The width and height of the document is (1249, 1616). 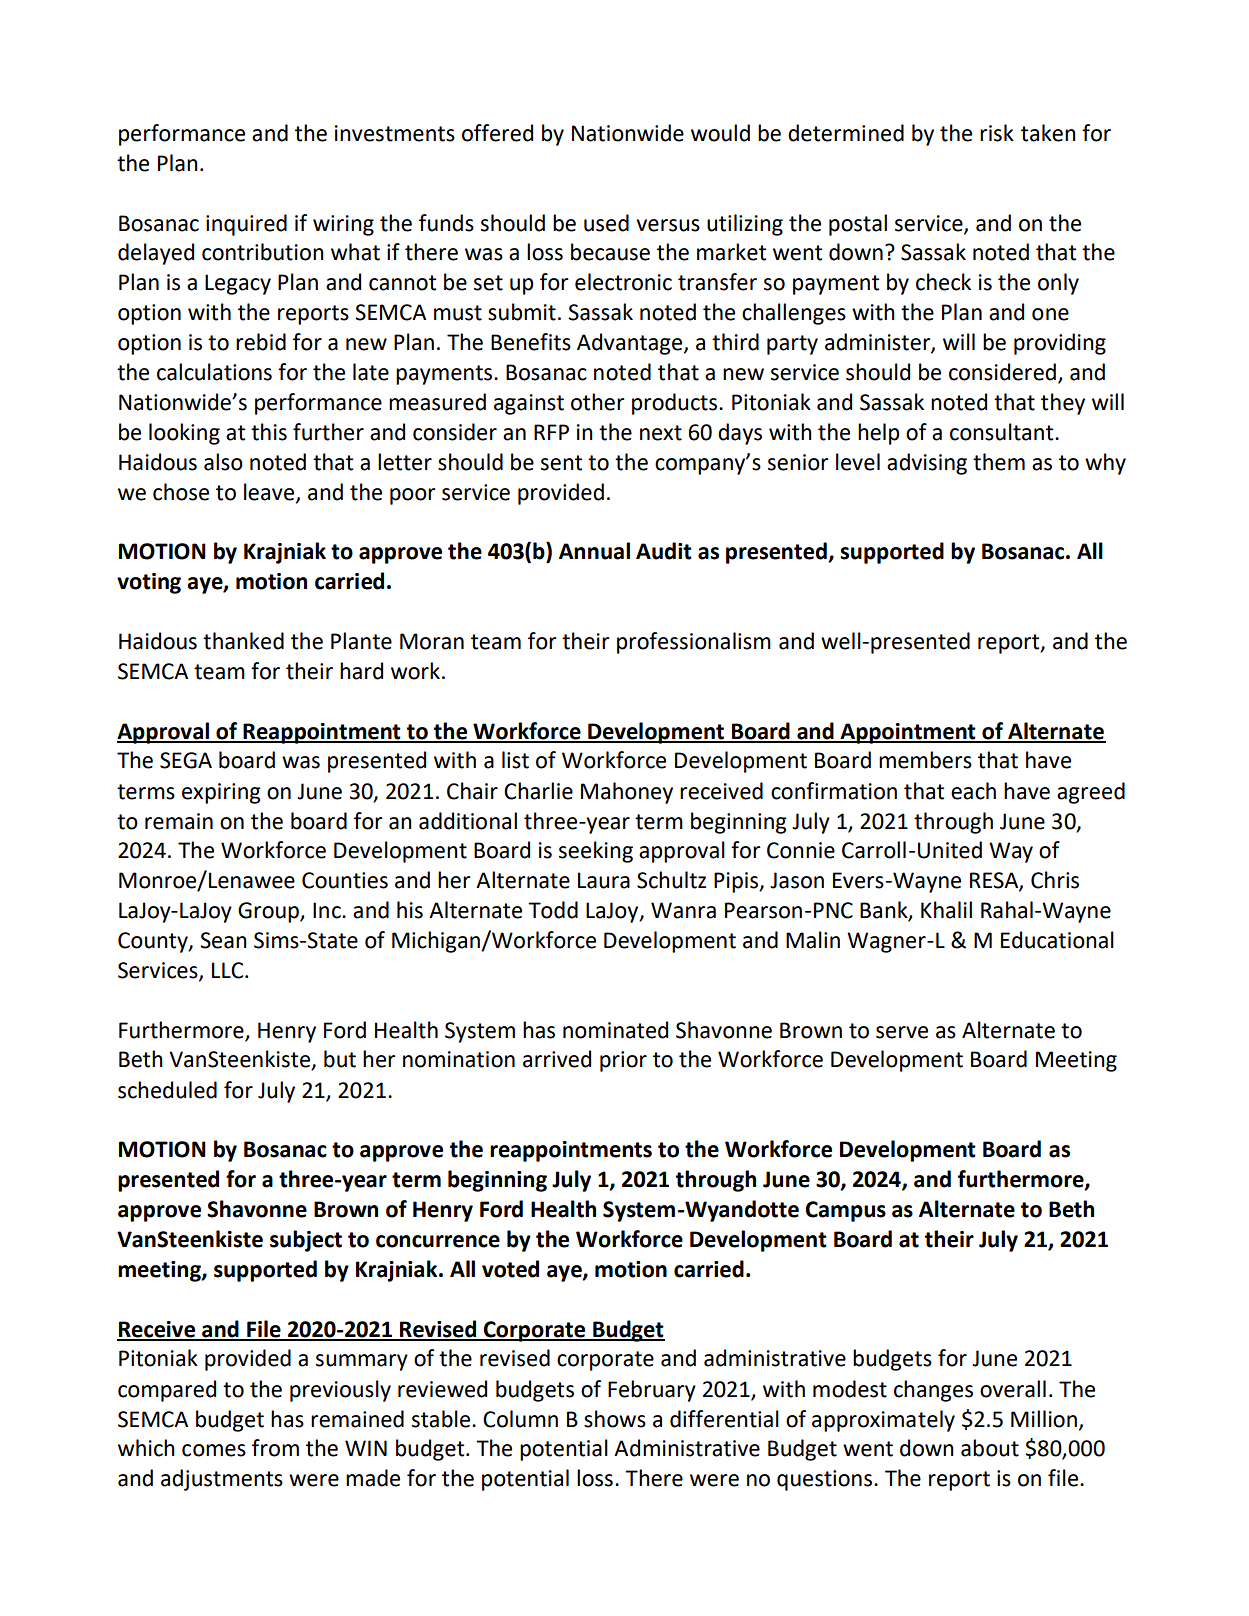 What do you see at coordinates (221, 793) in the document?
I see `expiring` at bounding box center [221, 793].
